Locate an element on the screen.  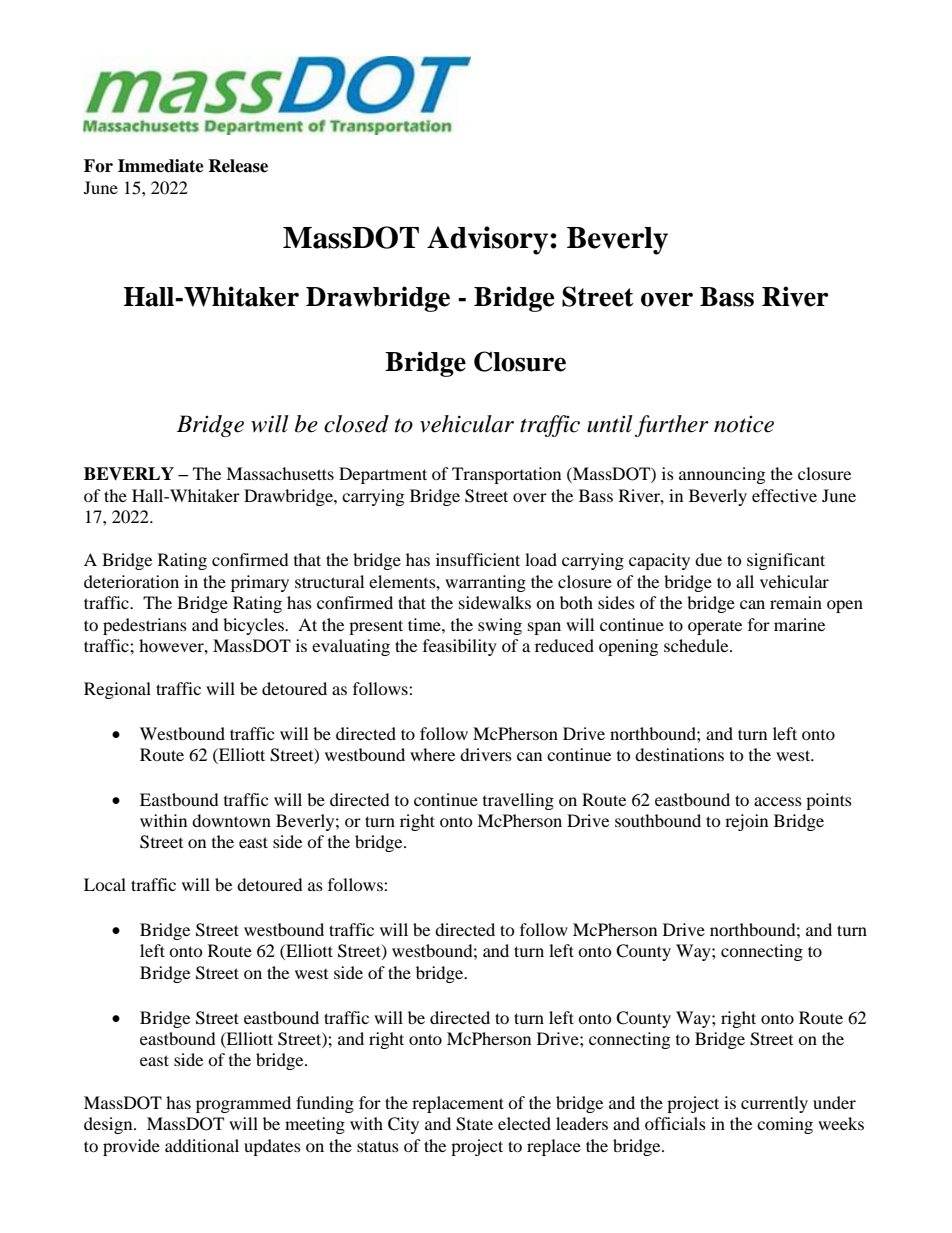
currently is located at coordinates (774, 1104).
